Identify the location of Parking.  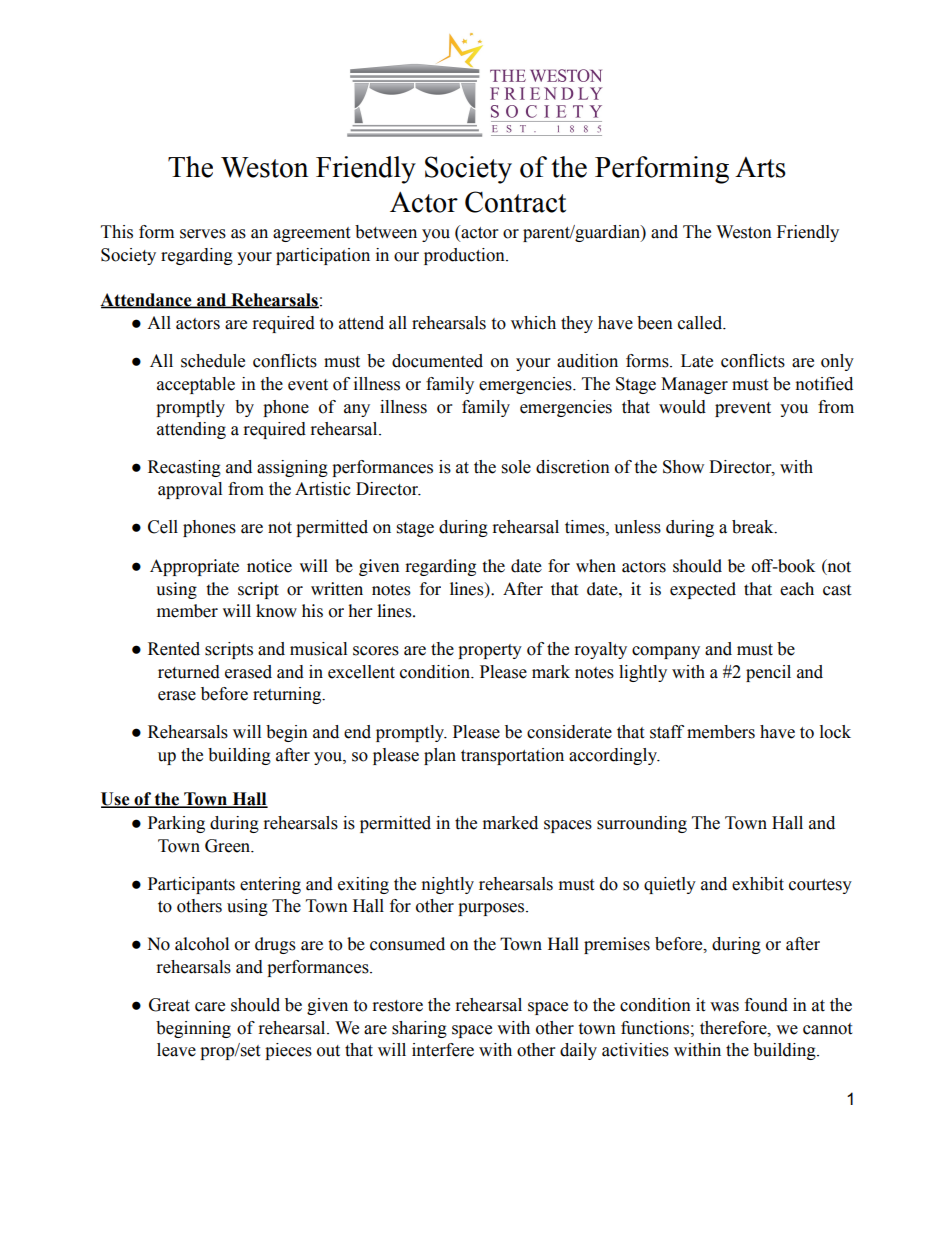
(176, 824).
